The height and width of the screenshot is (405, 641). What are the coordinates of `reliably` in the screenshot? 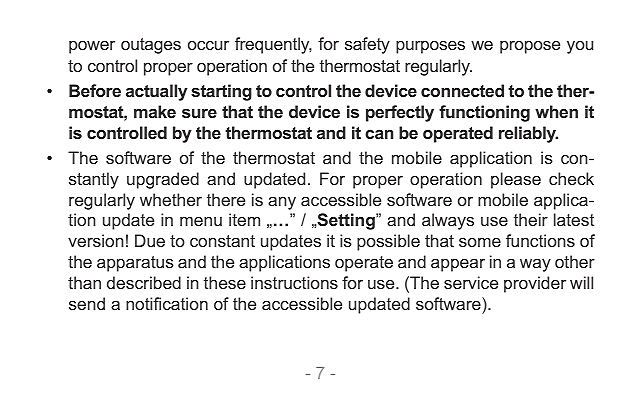 It's located at (528, 134).
